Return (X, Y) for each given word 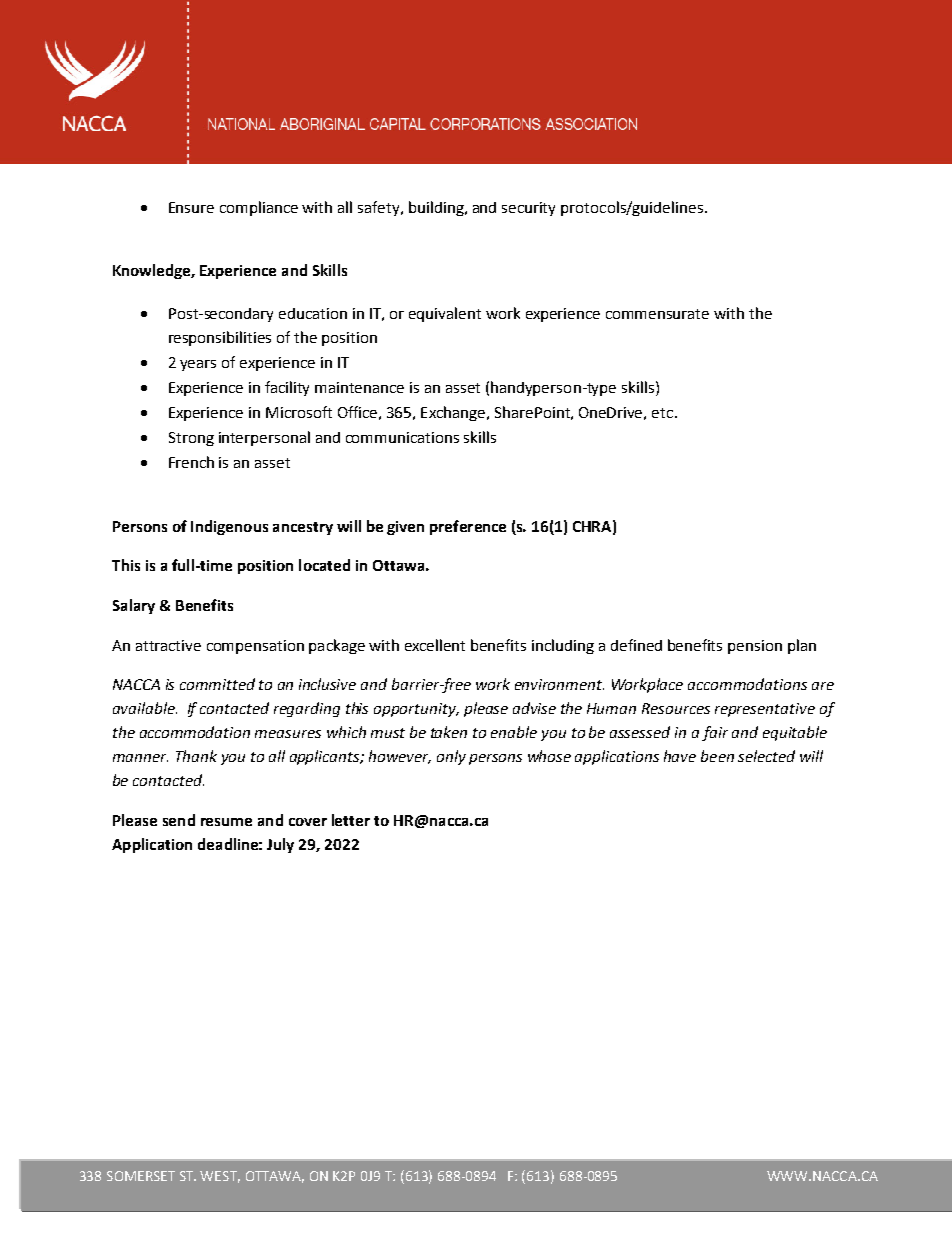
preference (468, 527)
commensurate (657, 314)
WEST (220, 1177)
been (717, 756)
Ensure (191, 207)
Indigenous (229, 527)
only (451, 757)
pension (755, 647)
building (437, 208)
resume (226, 822)
